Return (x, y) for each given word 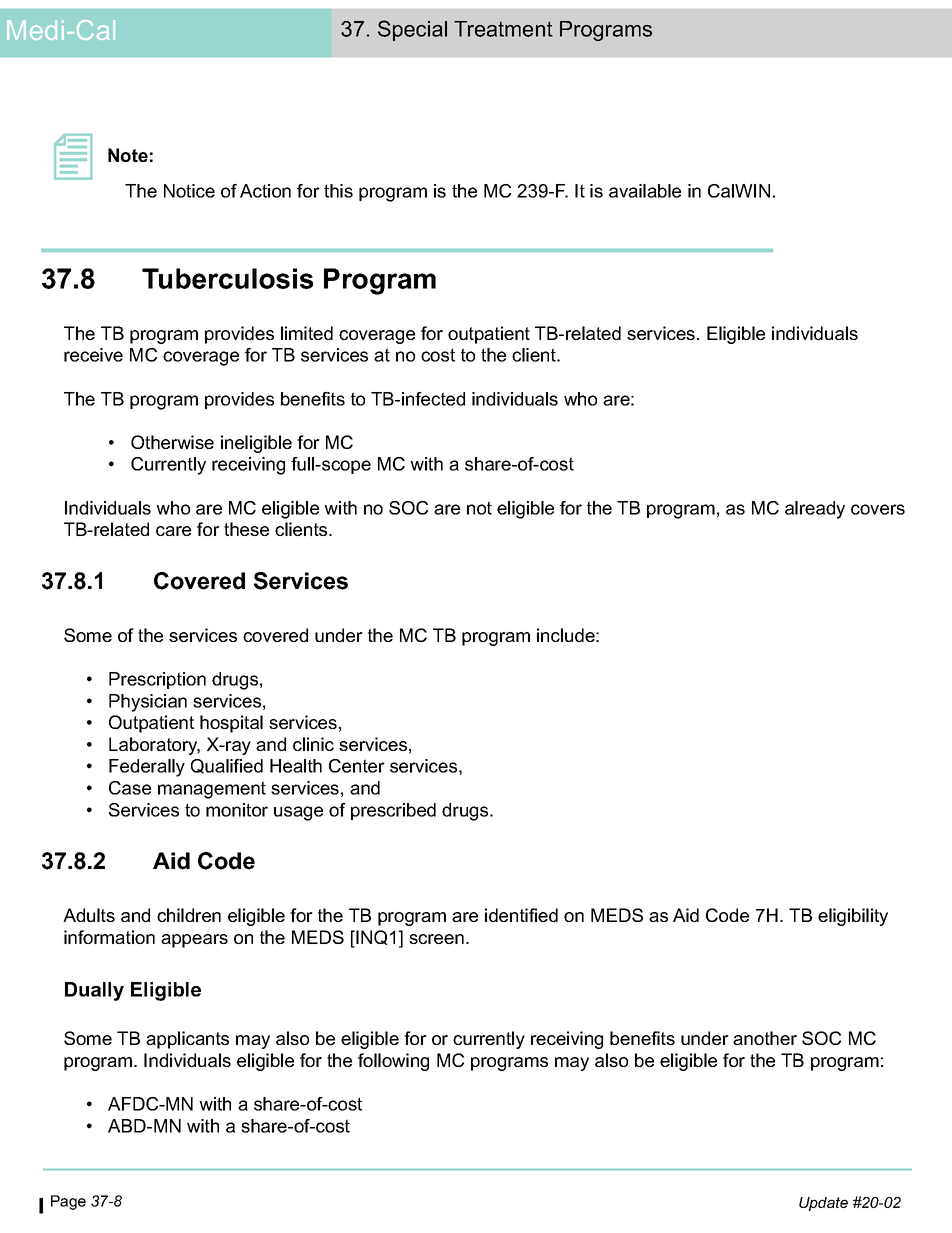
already (815, 510)
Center (357, 766)
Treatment (503, 29)
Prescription (157, 680)
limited (307, 333)
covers (878, 509)
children (189, 915)
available (645, 191)
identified (521, 915)
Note (128, 155)
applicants (187, 1040)
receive (93, 355)
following (393, 1062)
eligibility (853, 917)
